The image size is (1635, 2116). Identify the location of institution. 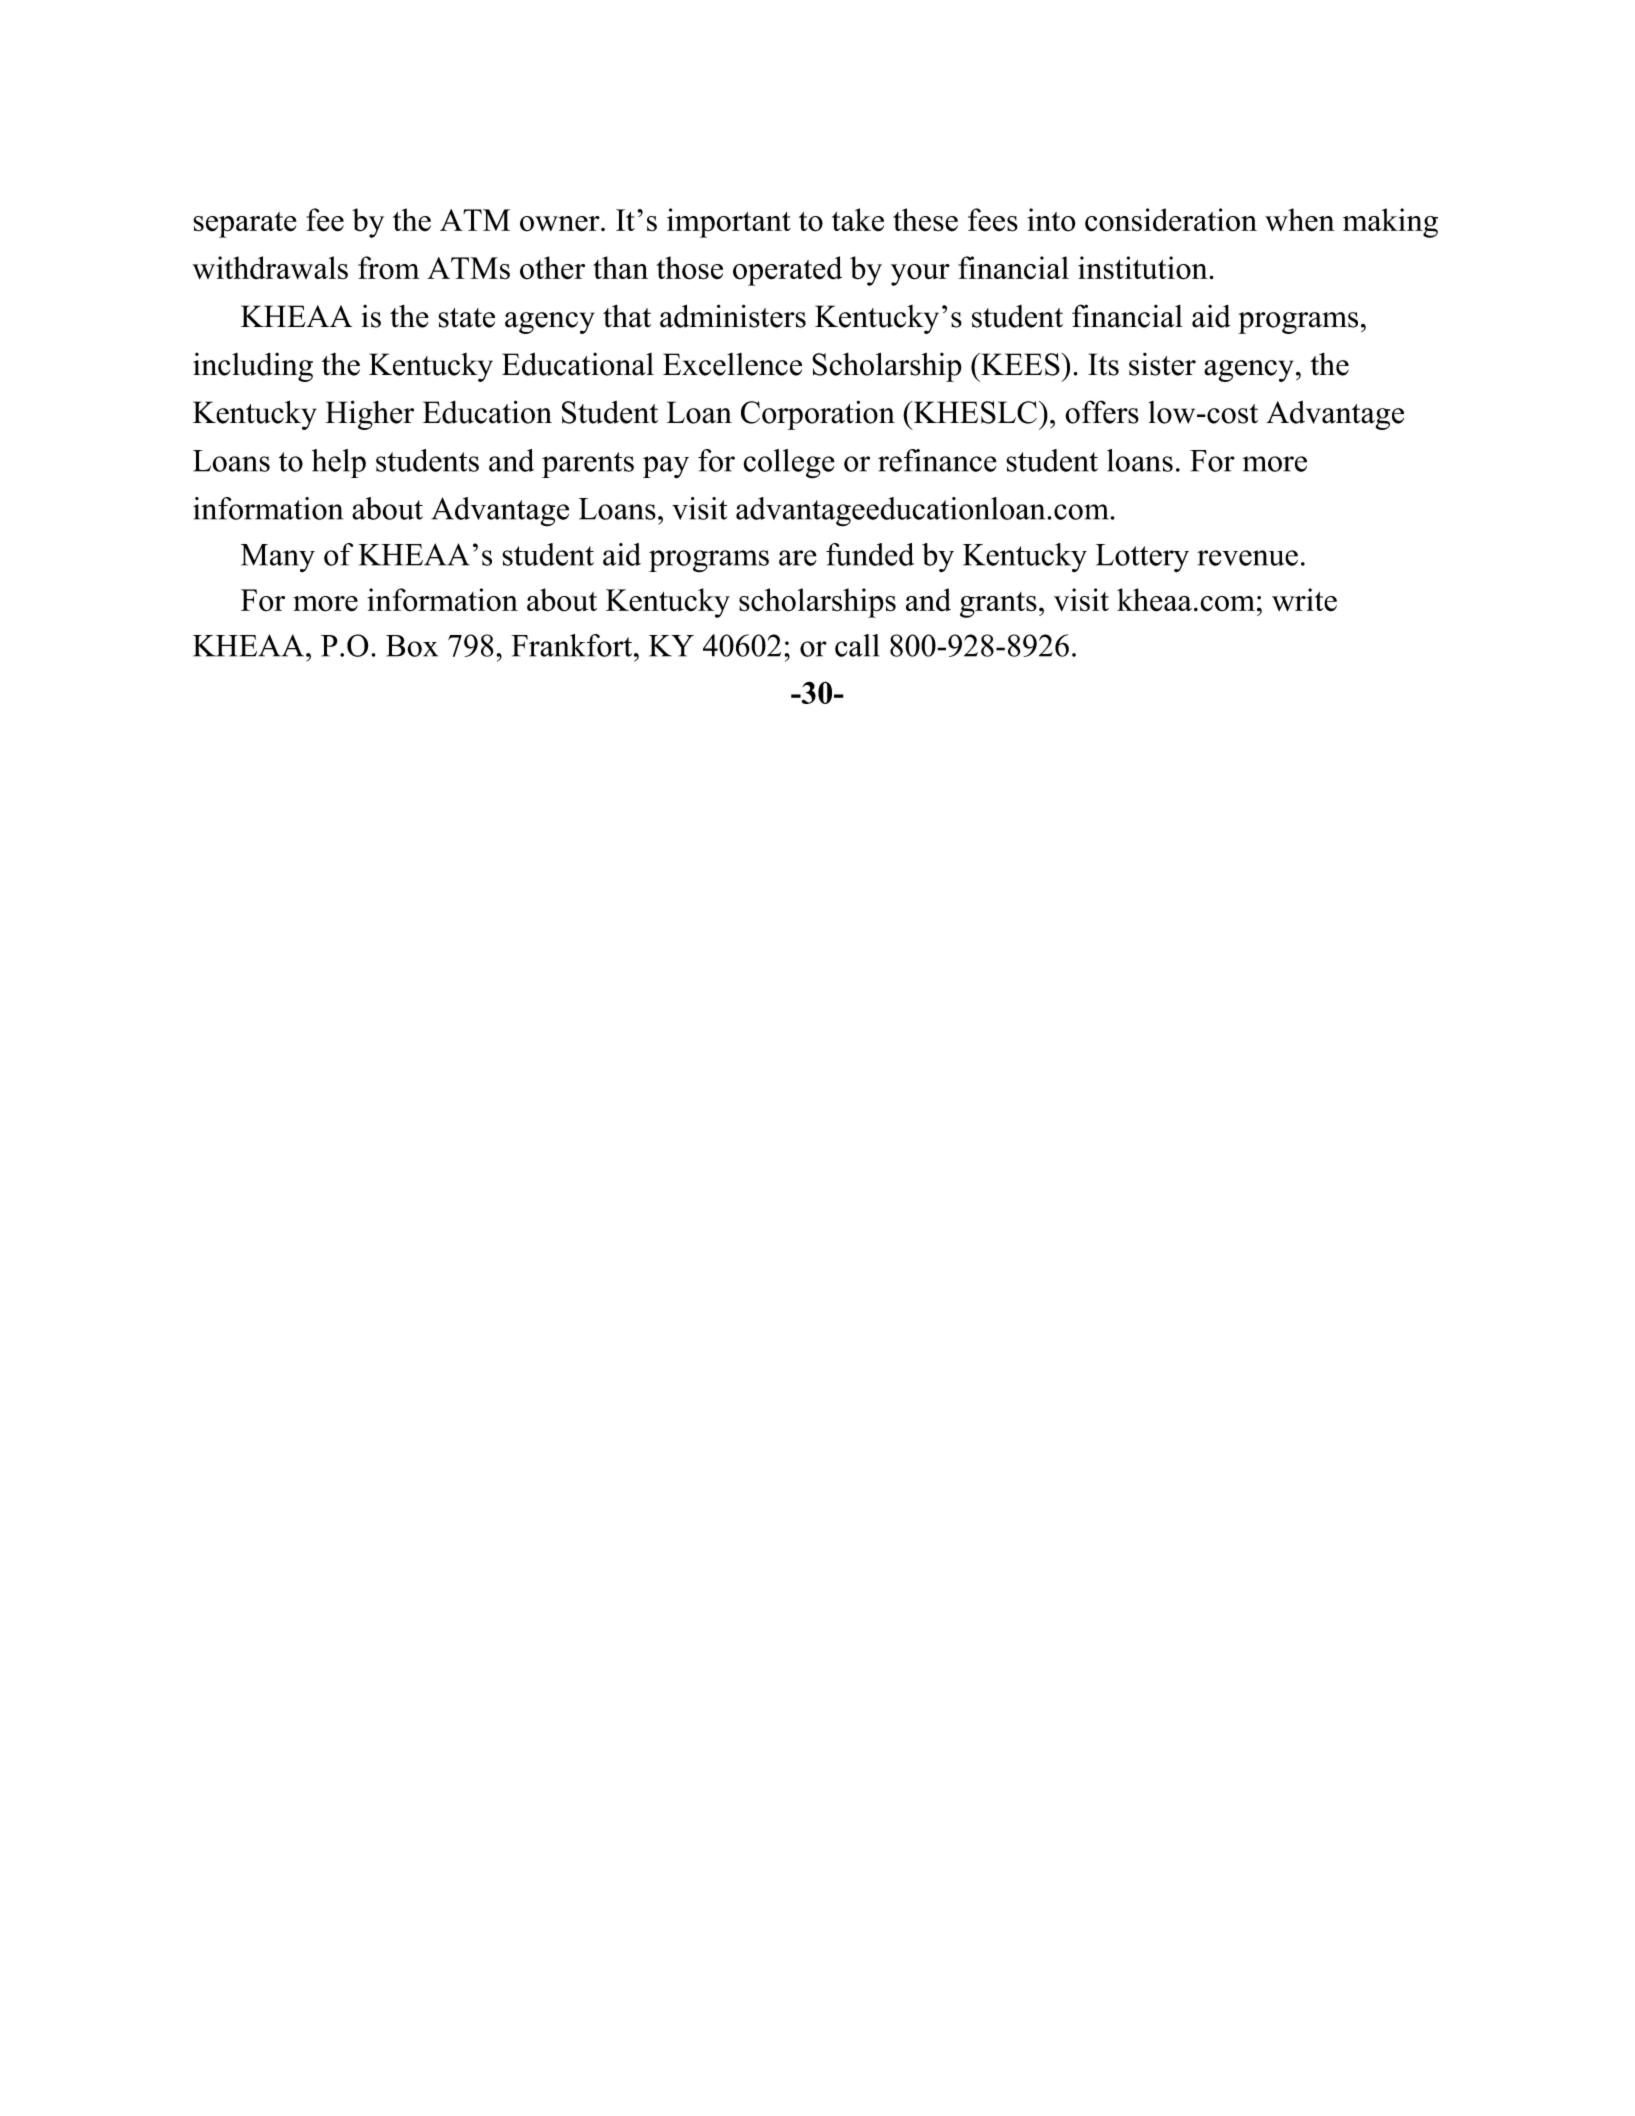
(1144, 268).
